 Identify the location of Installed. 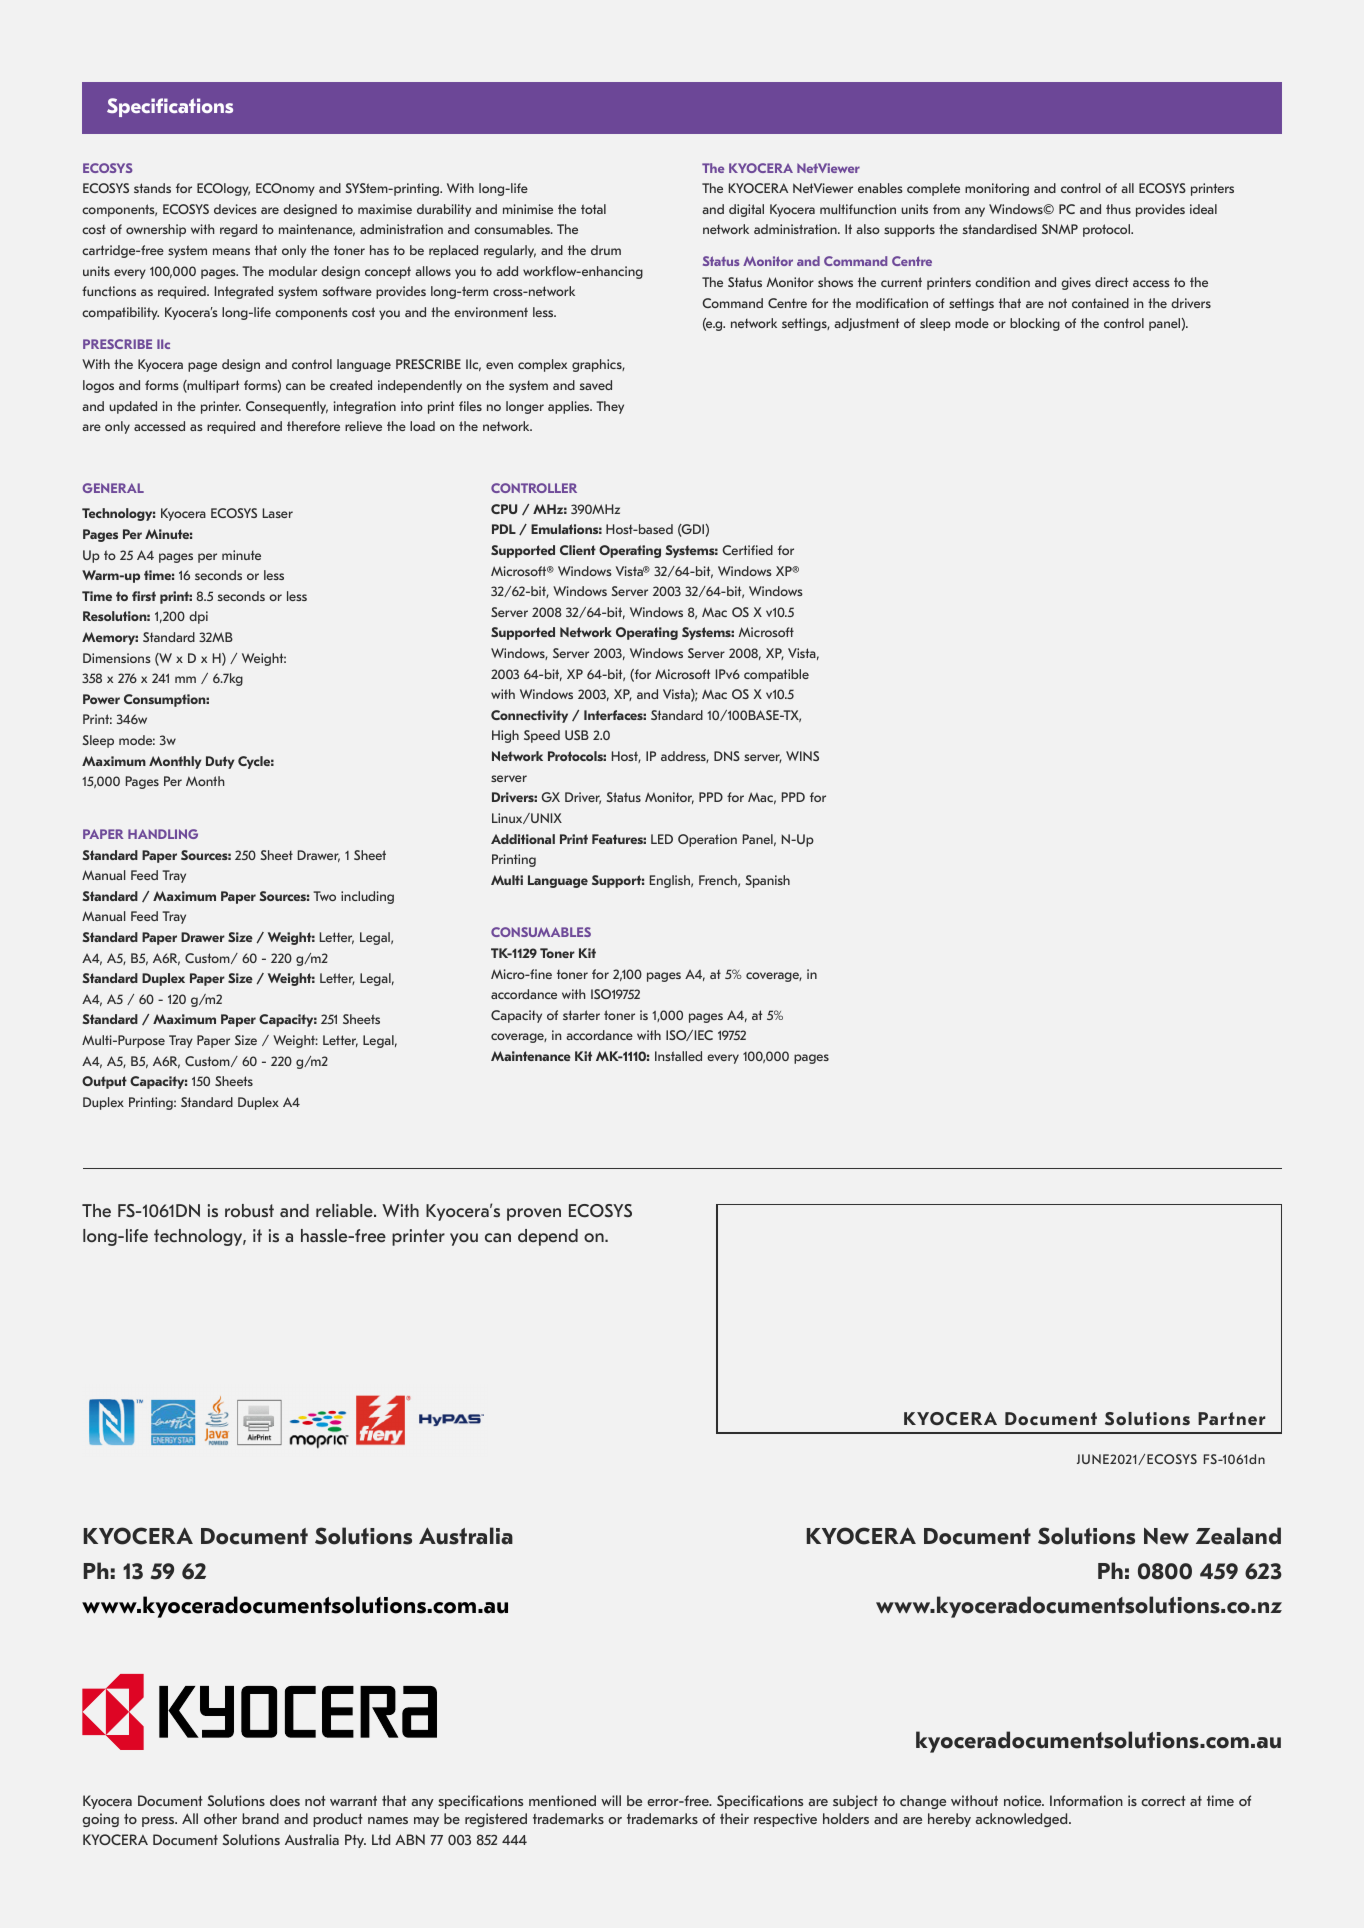
(678, 1056).
